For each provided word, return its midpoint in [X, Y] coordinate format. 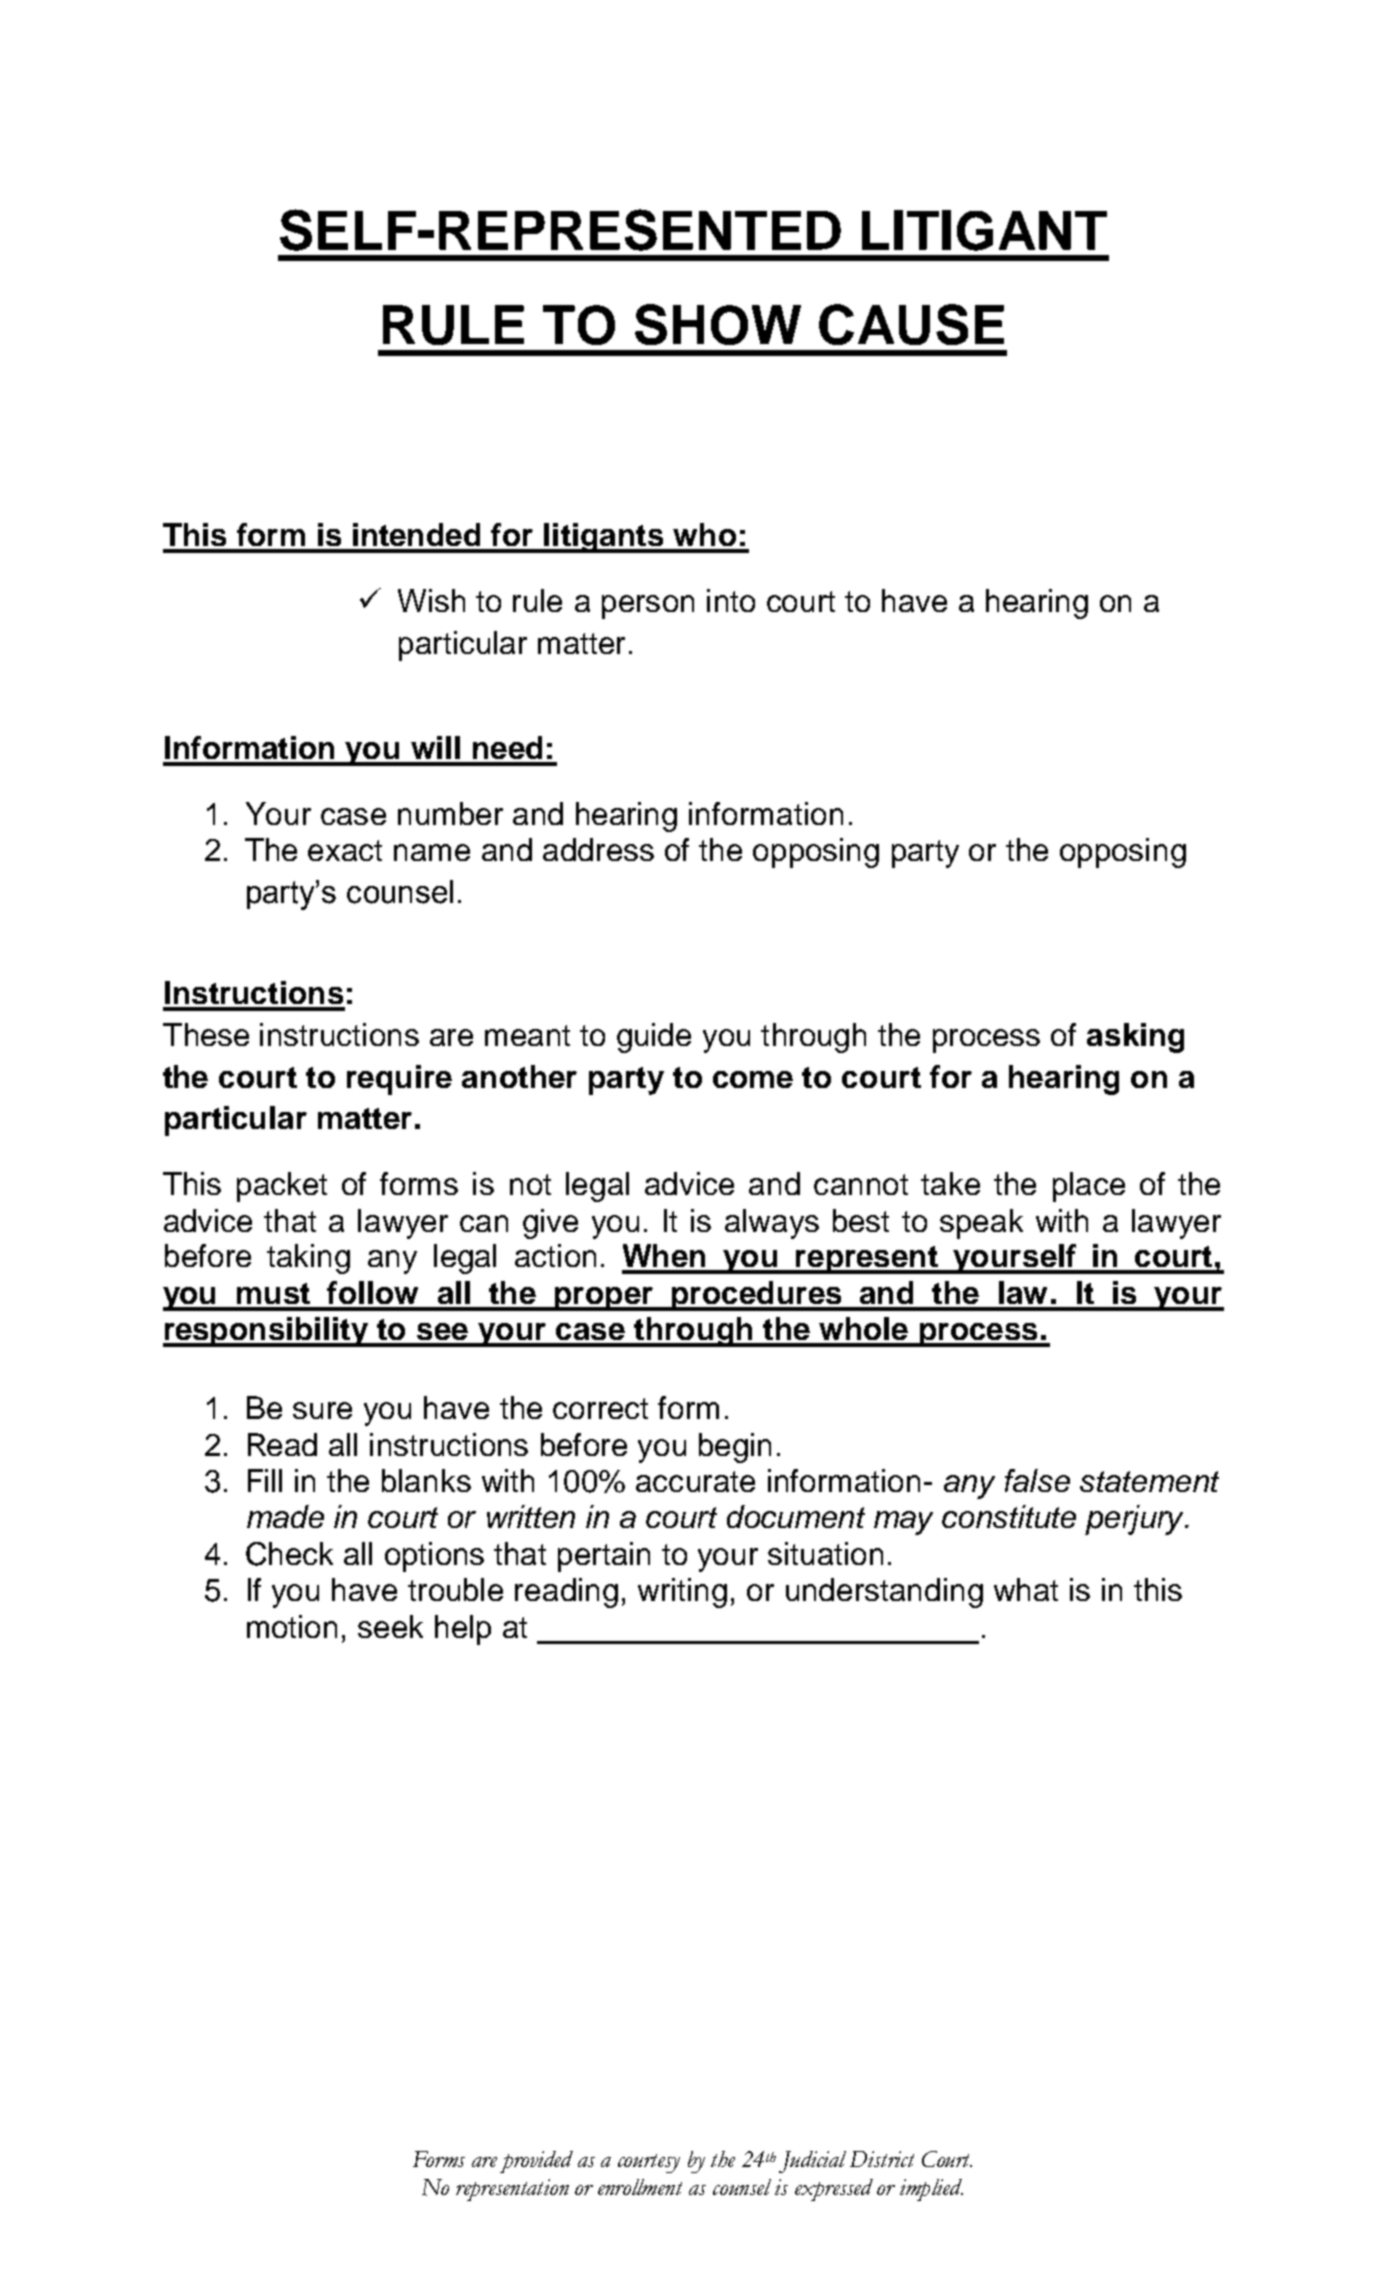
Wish [431, 600]
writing [682, 1593]
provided [536, 2162]
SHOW [718, 324]
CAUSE [911, 324]
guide [654, 1038]
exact [345, 850]
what [1026, 1589]
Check [289, 1554]
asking [1135, 1038]
